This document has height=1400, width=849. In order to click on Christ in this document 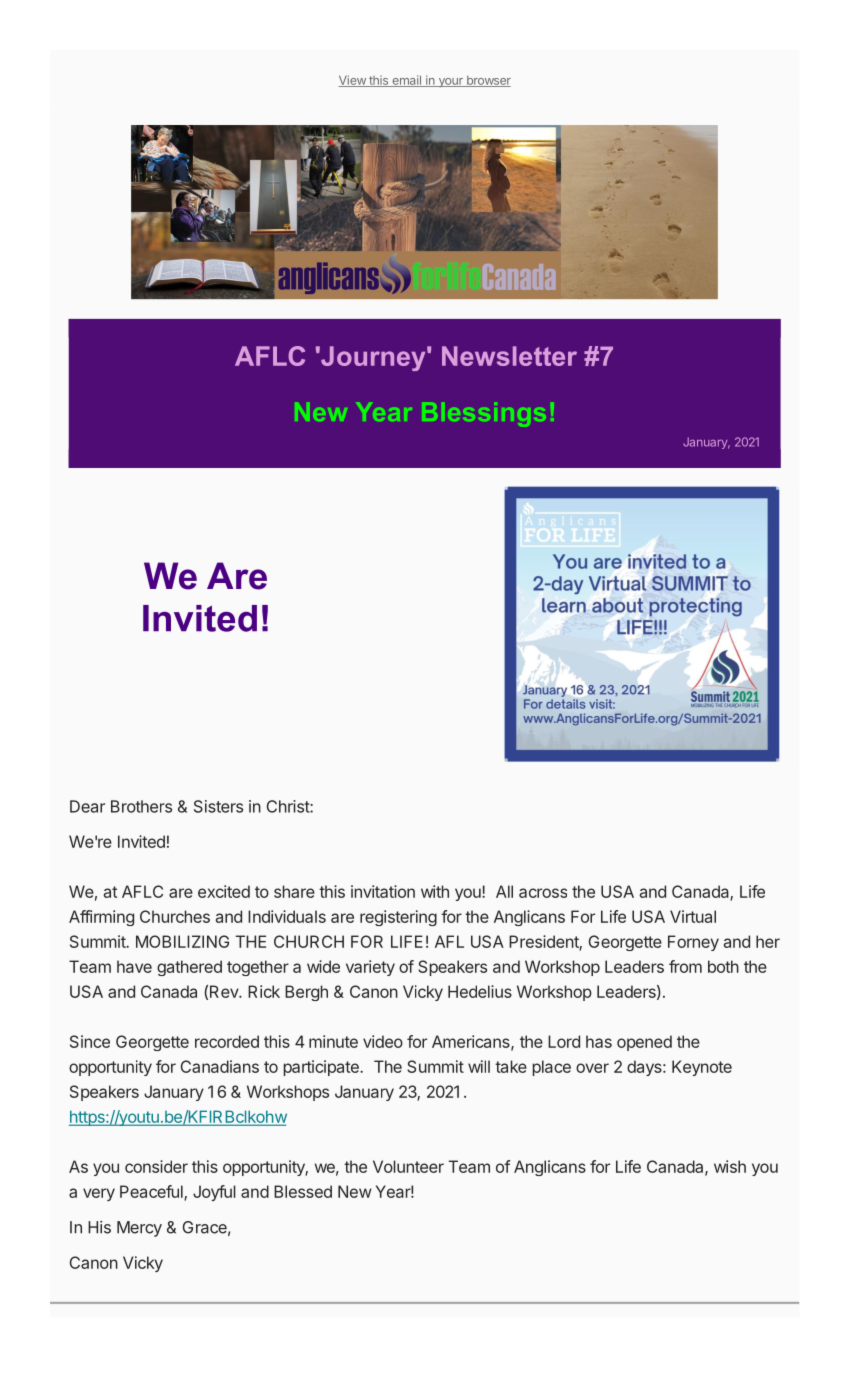, I will do `click(288, 806)`.
